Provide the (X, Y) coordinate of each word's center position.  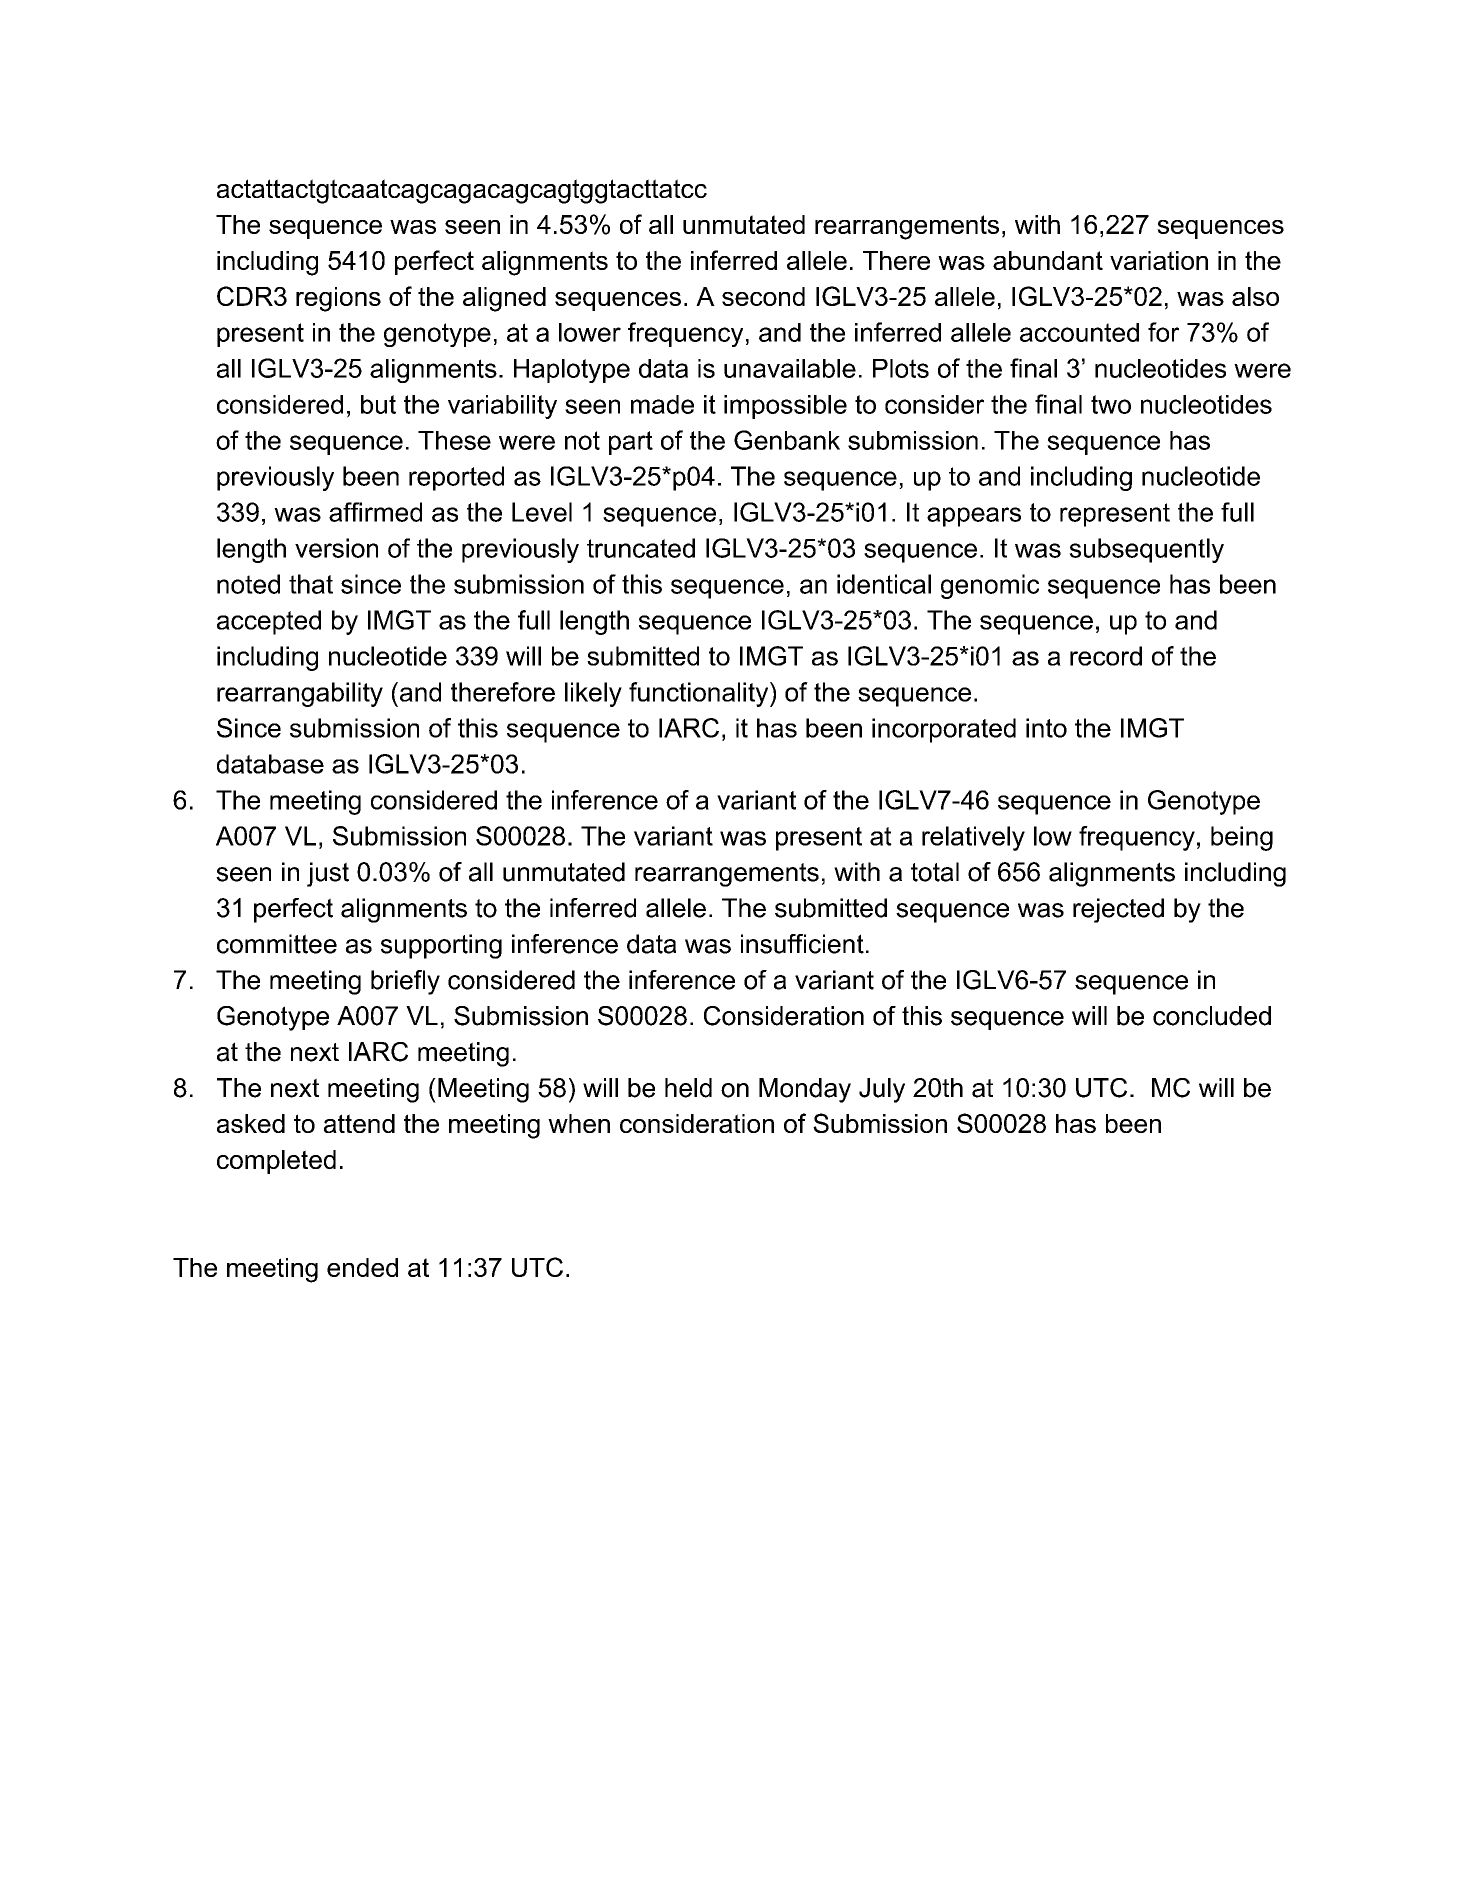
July (882, 1090)
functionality (700, 694)
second (763, 296)
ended (362, 1267)
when (579, 1123)
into (1046, 728)
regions (338, 299)
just (328, 874)
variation (1159, 260)
